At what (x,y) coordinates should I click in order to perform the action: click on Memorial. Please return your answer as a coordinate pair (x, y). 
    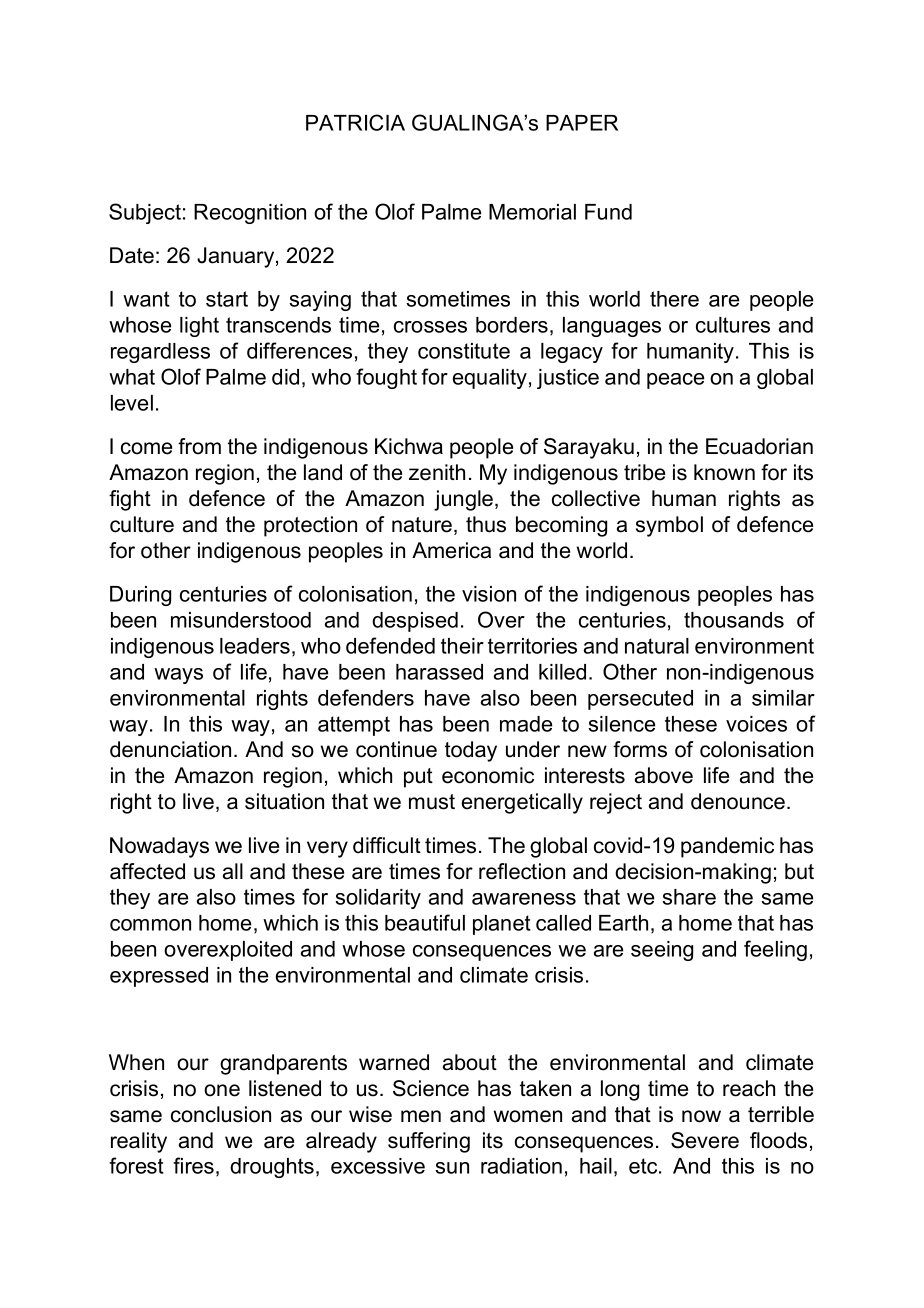
    Looking at the image, I should click on (532, 212).
